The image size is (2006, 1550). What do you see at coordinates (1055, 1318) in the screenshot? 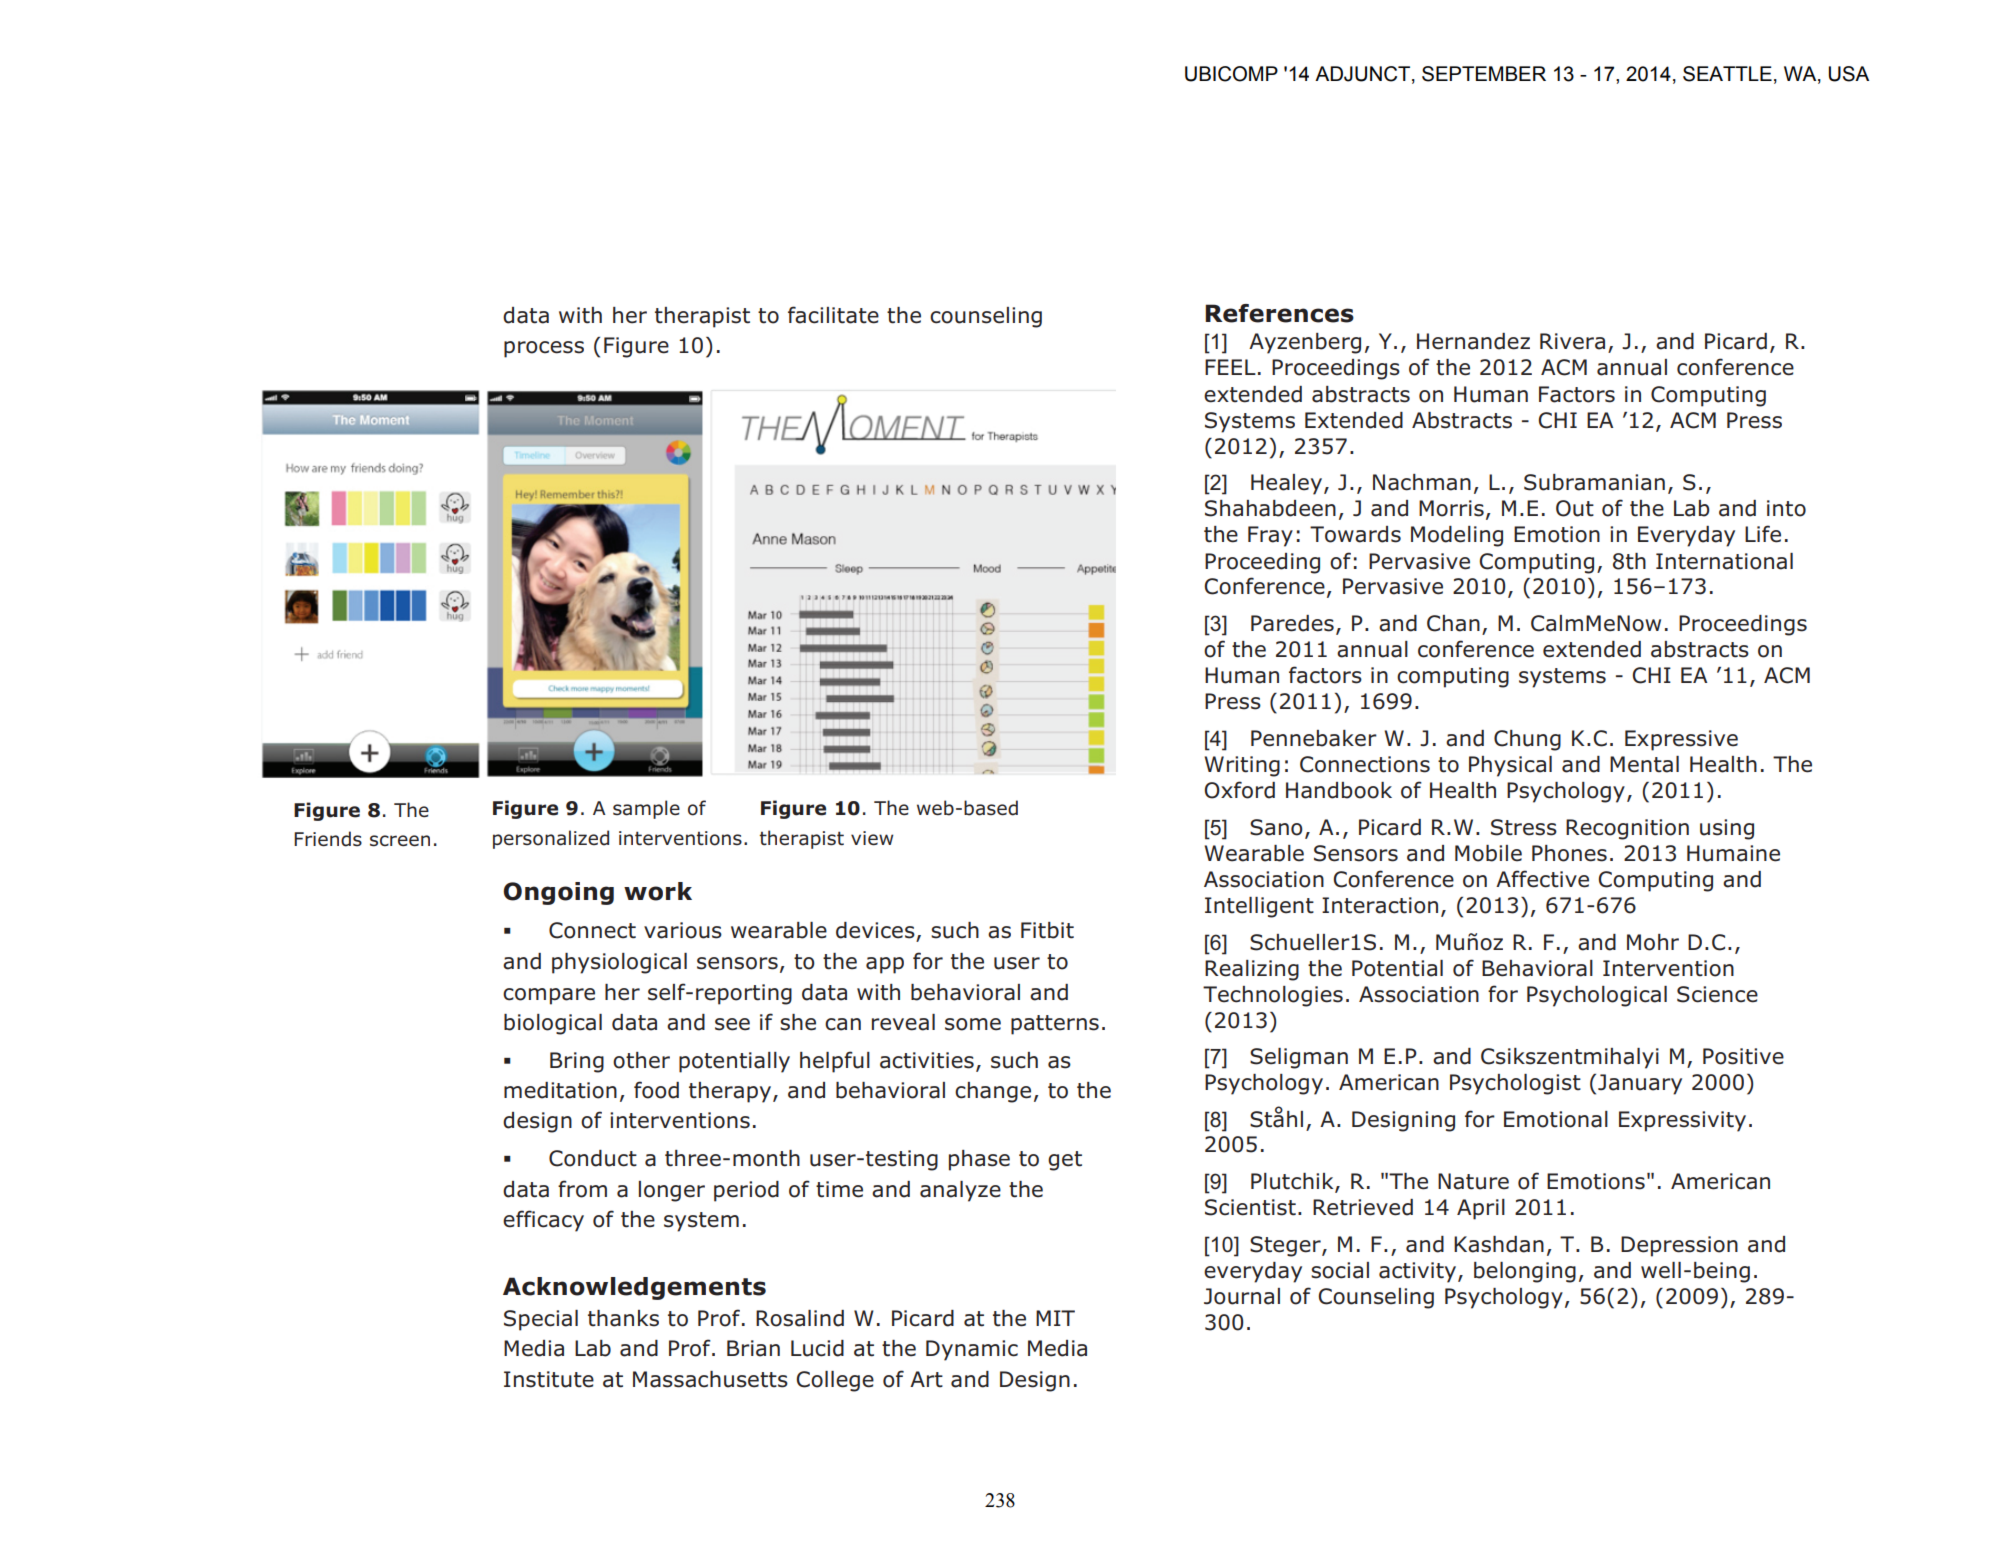
I see `MIT` at bounding box center [1055, 1318].
